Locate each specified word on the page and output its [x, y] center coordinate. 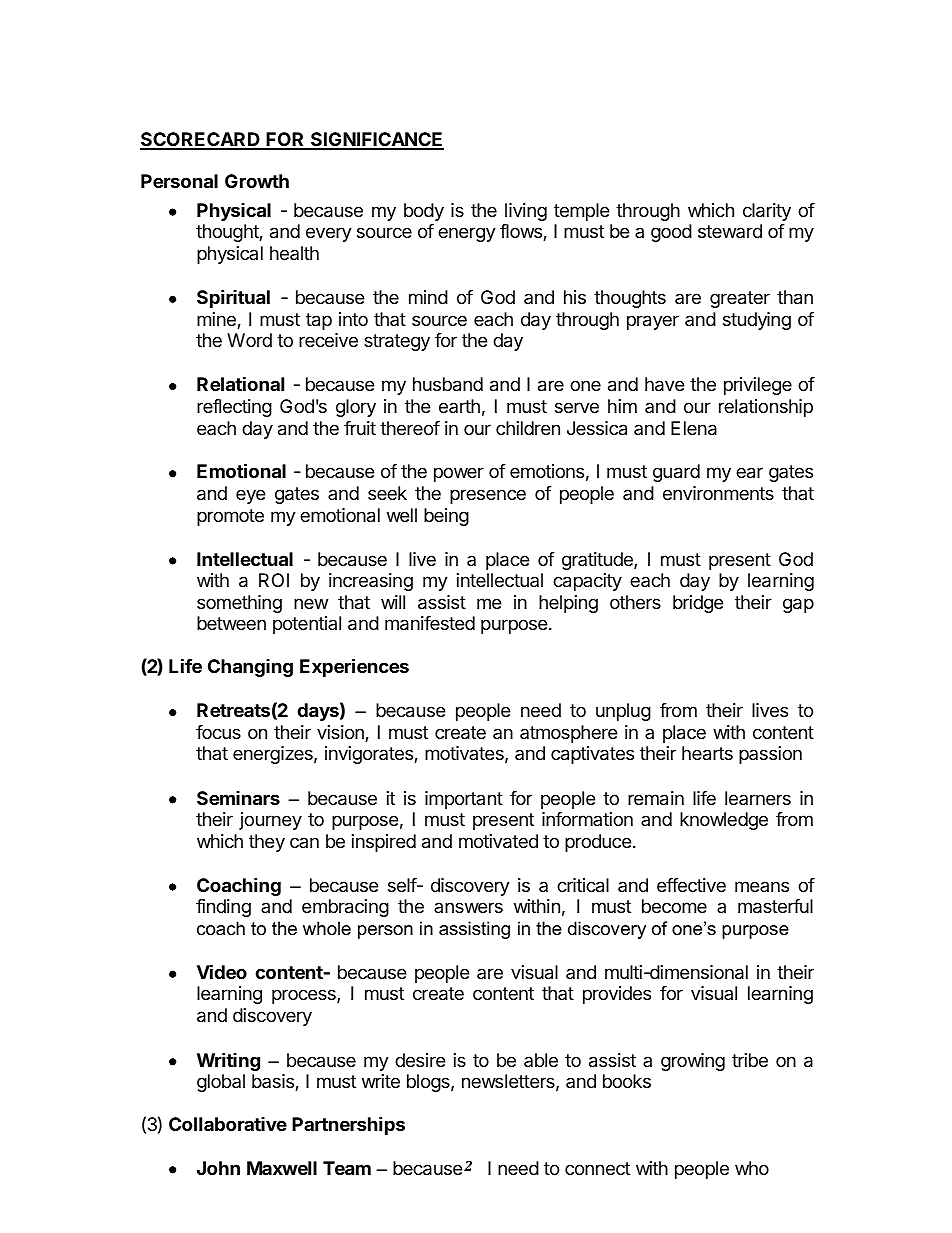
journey [270, 821]
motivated [498, 841]
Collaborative [228, 1124]
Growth [257, 181]
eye [250, 496]
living [526, 212]
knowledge [724, 821]
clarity [767, 212]
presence [488, 496]
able [541, 1060]
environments [718, 493]
